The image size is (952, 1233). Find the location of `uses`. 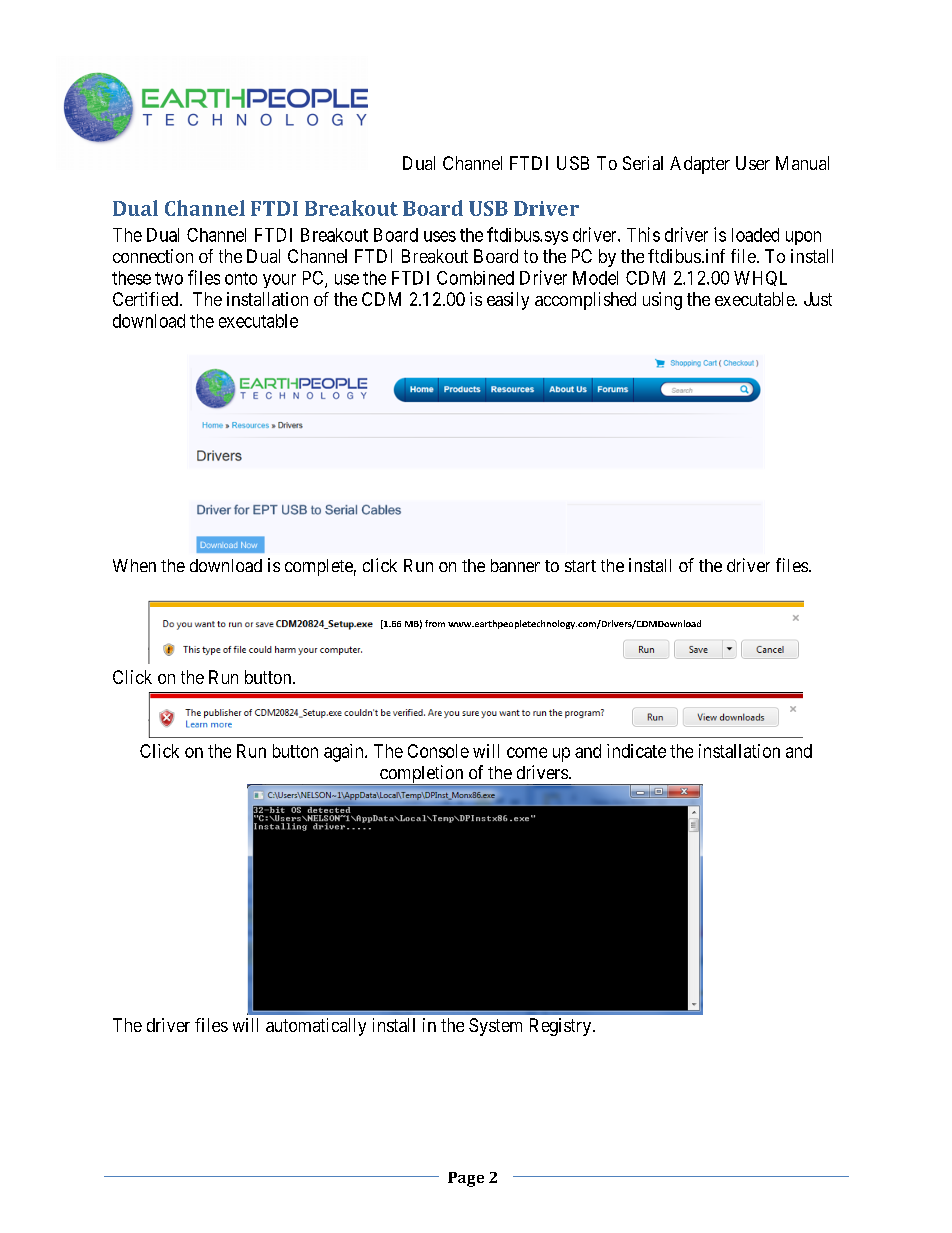

uses is located at coordinates (440, 236).
